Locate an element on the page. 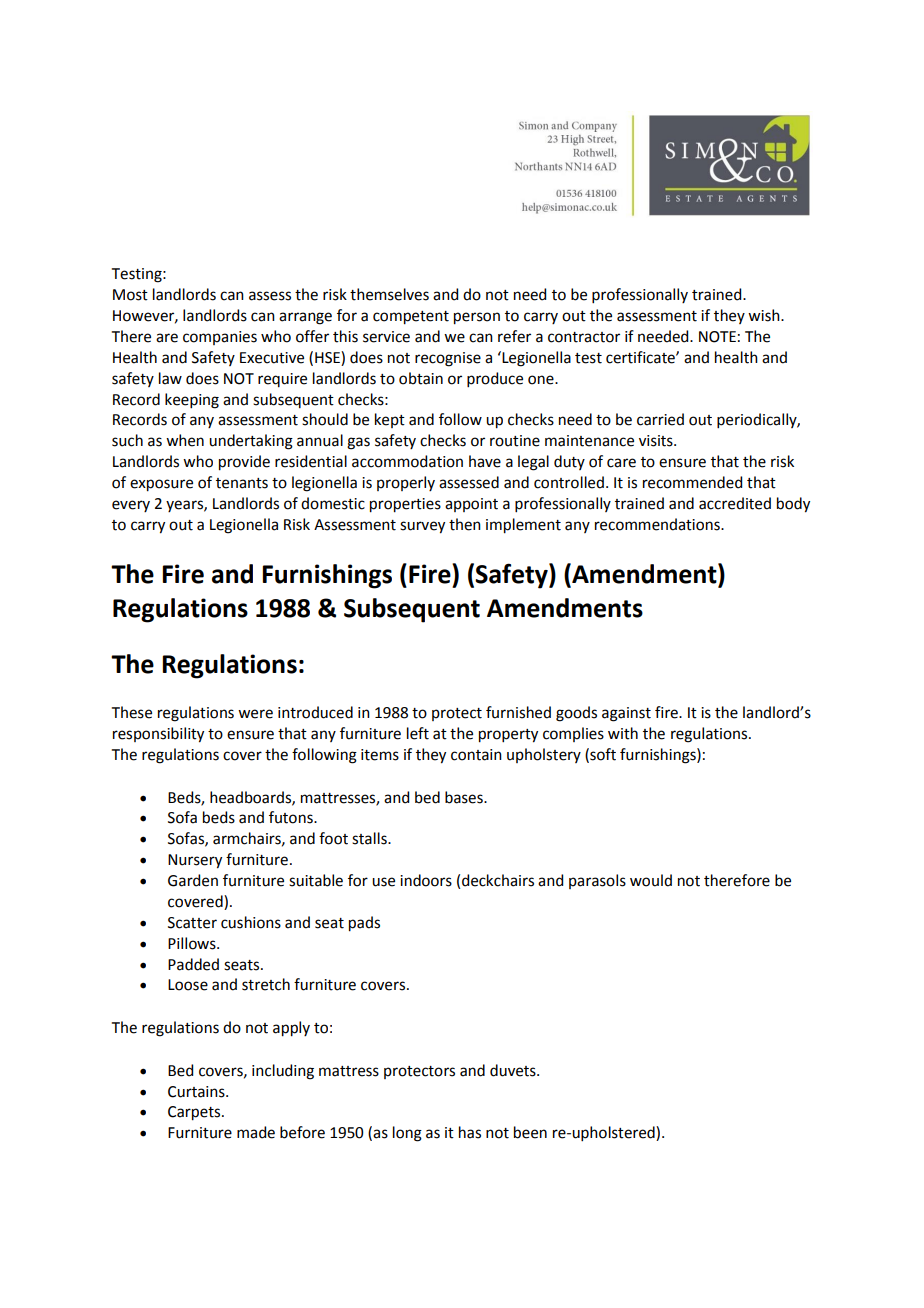  person is located at coordinates (477, 318).
